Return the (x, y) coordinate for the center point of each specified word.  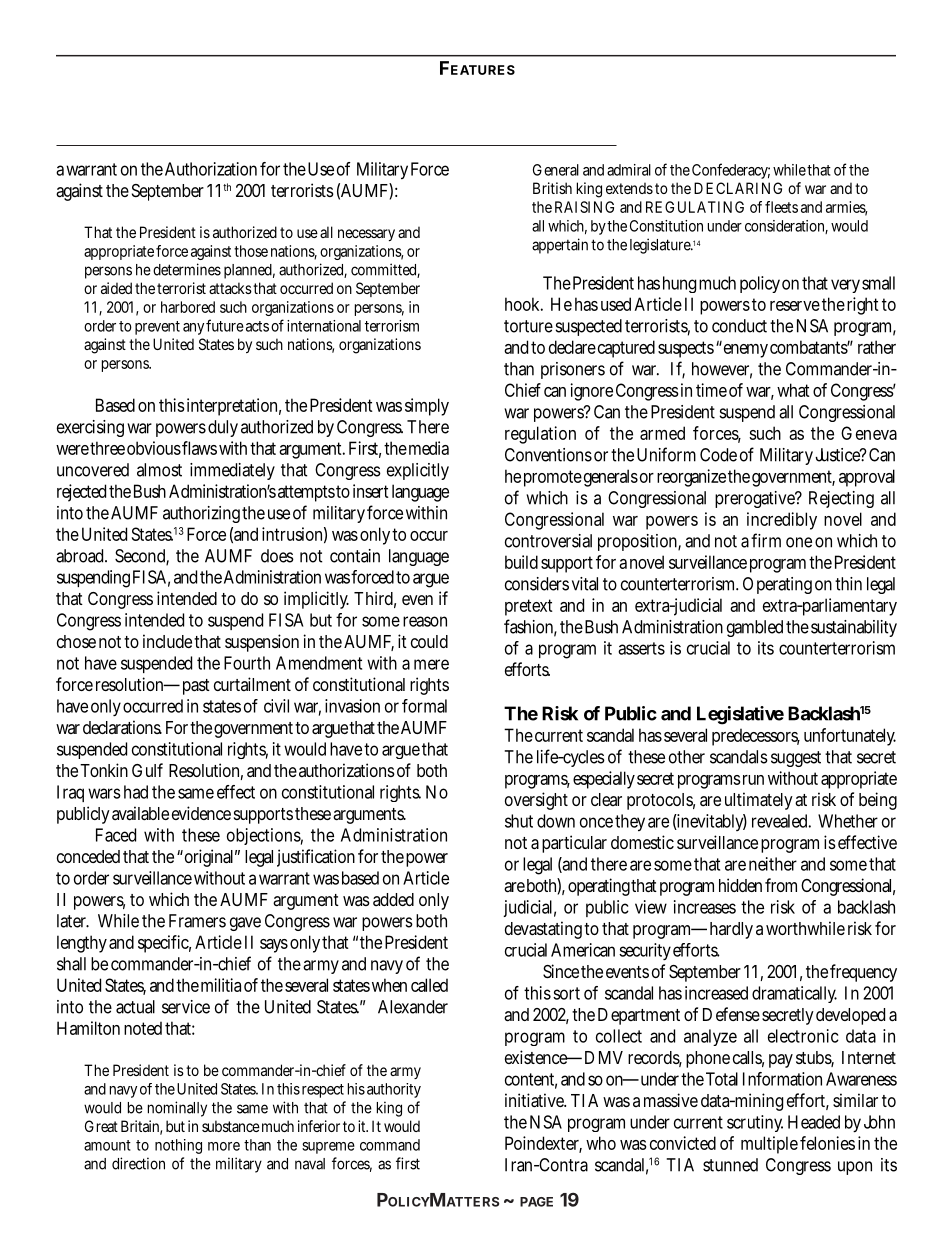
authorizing (203, 514)
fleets (781, 207)
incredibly (782, 521)
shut (519, 821)
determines (187, 269)
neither (773, 864)
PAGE (536, 1202)
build (521, 562)
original (209, 858)
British (552, 188)
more (224, 1146)
